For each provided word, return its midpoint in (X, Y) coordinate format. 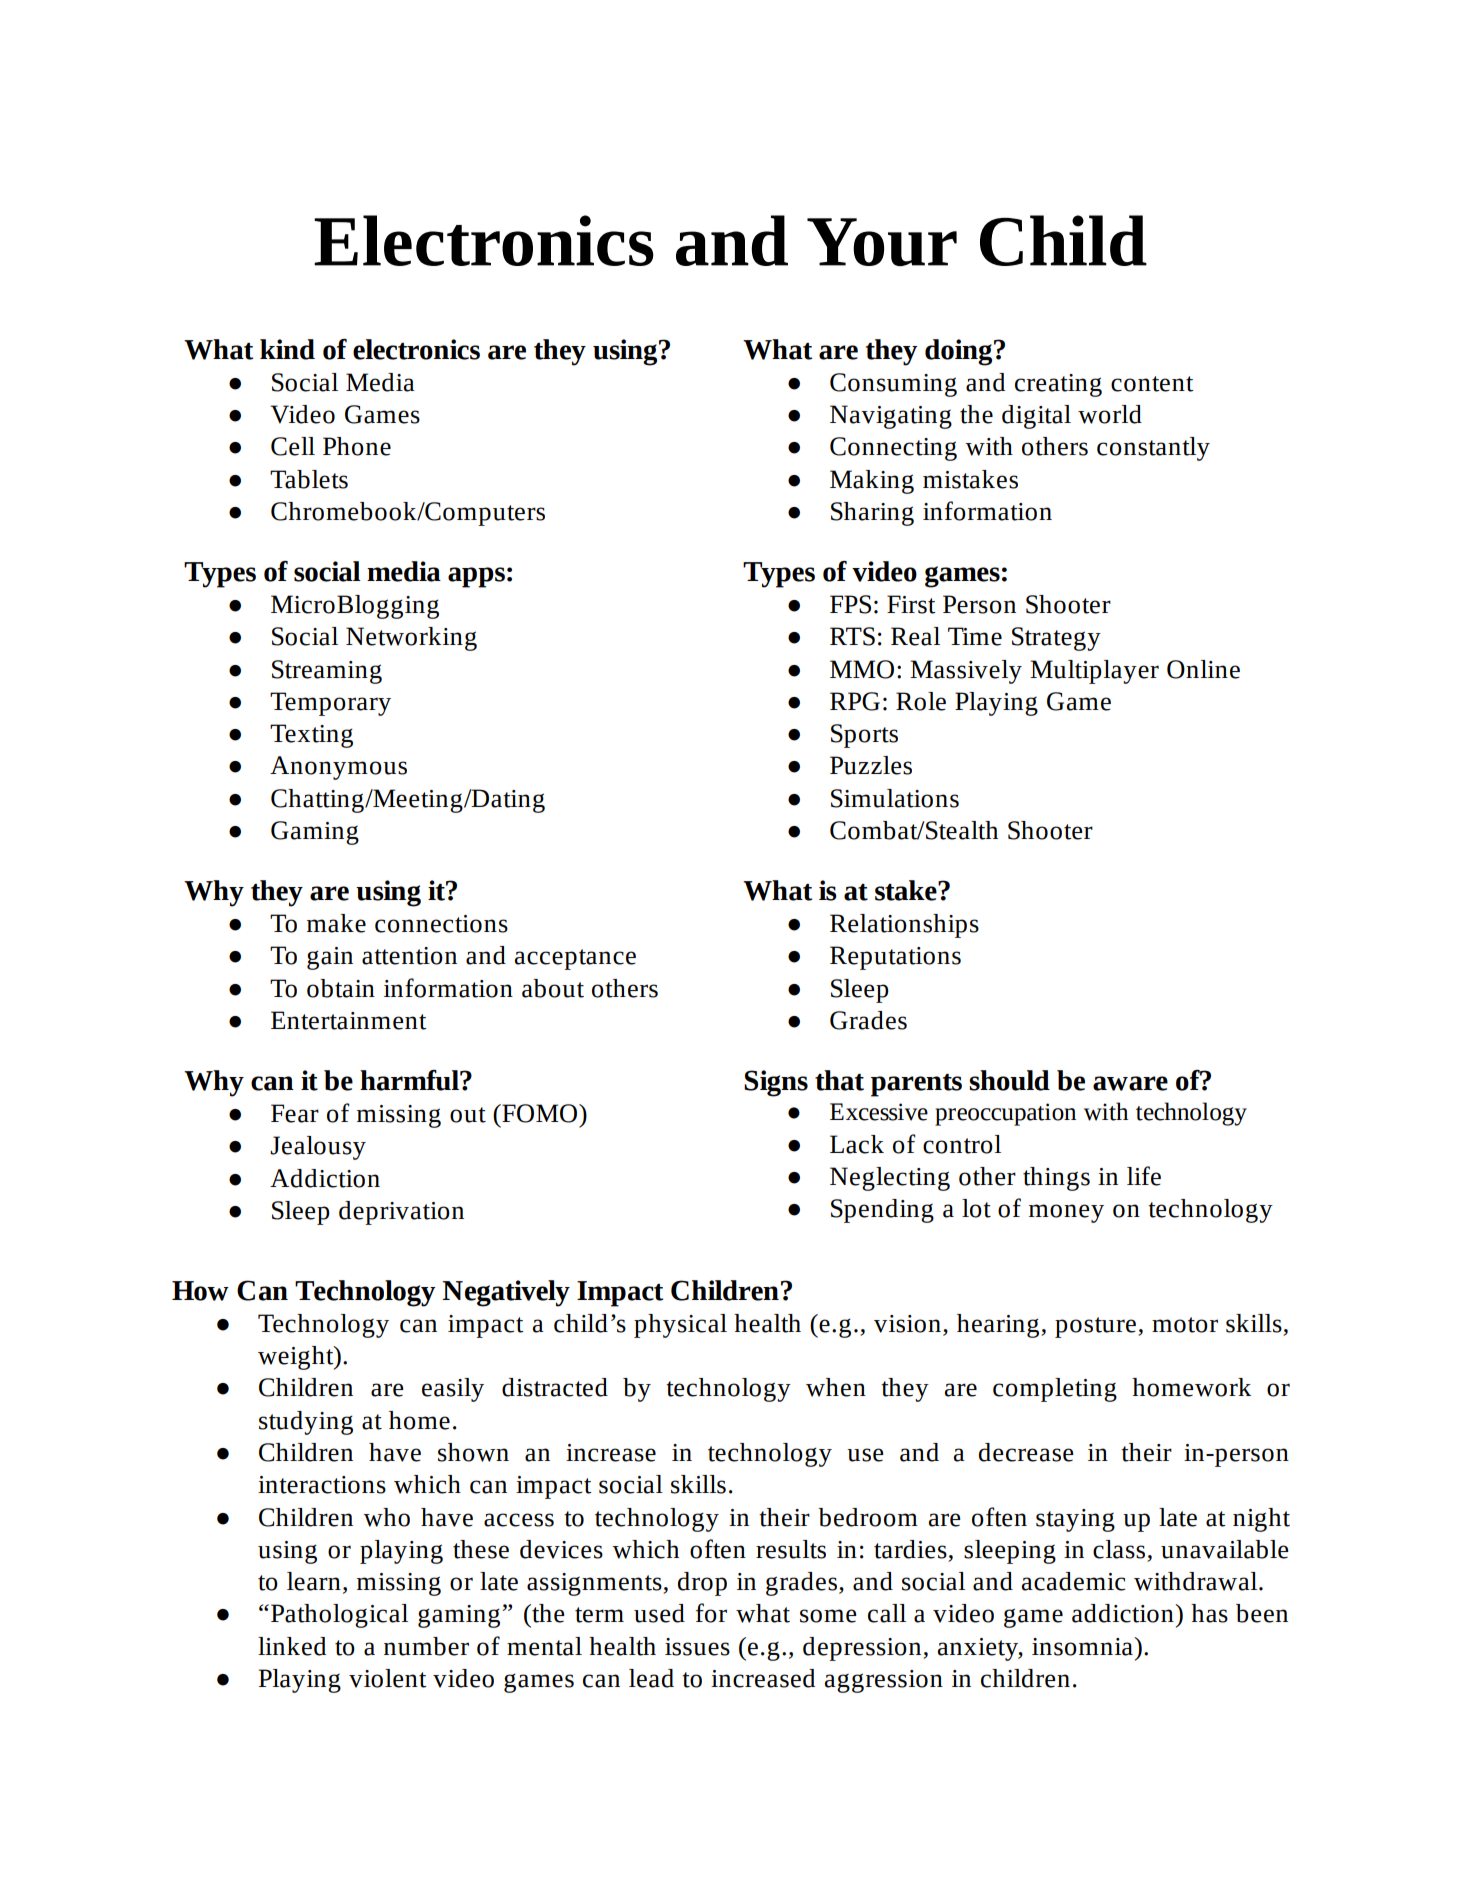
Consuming (893, 385)
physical (680, 1326)
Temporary (330, 704)
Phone (357, 446)
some (828, 1616)
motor (1185, 1325)
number (426, 1646)
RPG (855, 701)
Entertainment (349, 1020)
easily (453, 1390)
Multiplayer (1094, 672)
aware (1130, 1083)
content (1152, 384)
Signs (776, 1083)
